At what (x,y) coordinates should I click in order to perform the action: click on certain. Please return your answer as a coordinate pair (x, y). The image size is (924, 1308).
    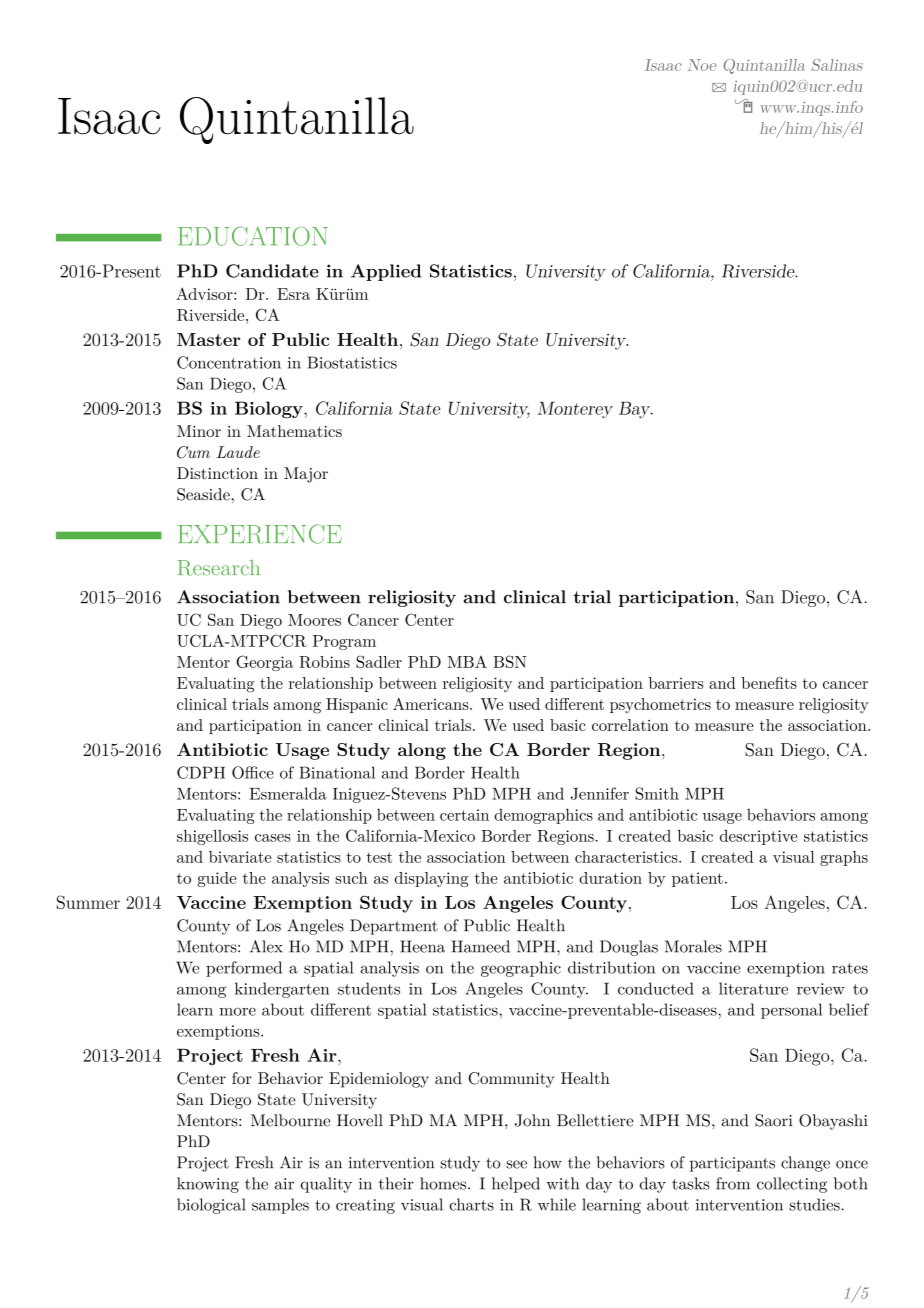
    Looking at the image, I should click on (464, 815).
